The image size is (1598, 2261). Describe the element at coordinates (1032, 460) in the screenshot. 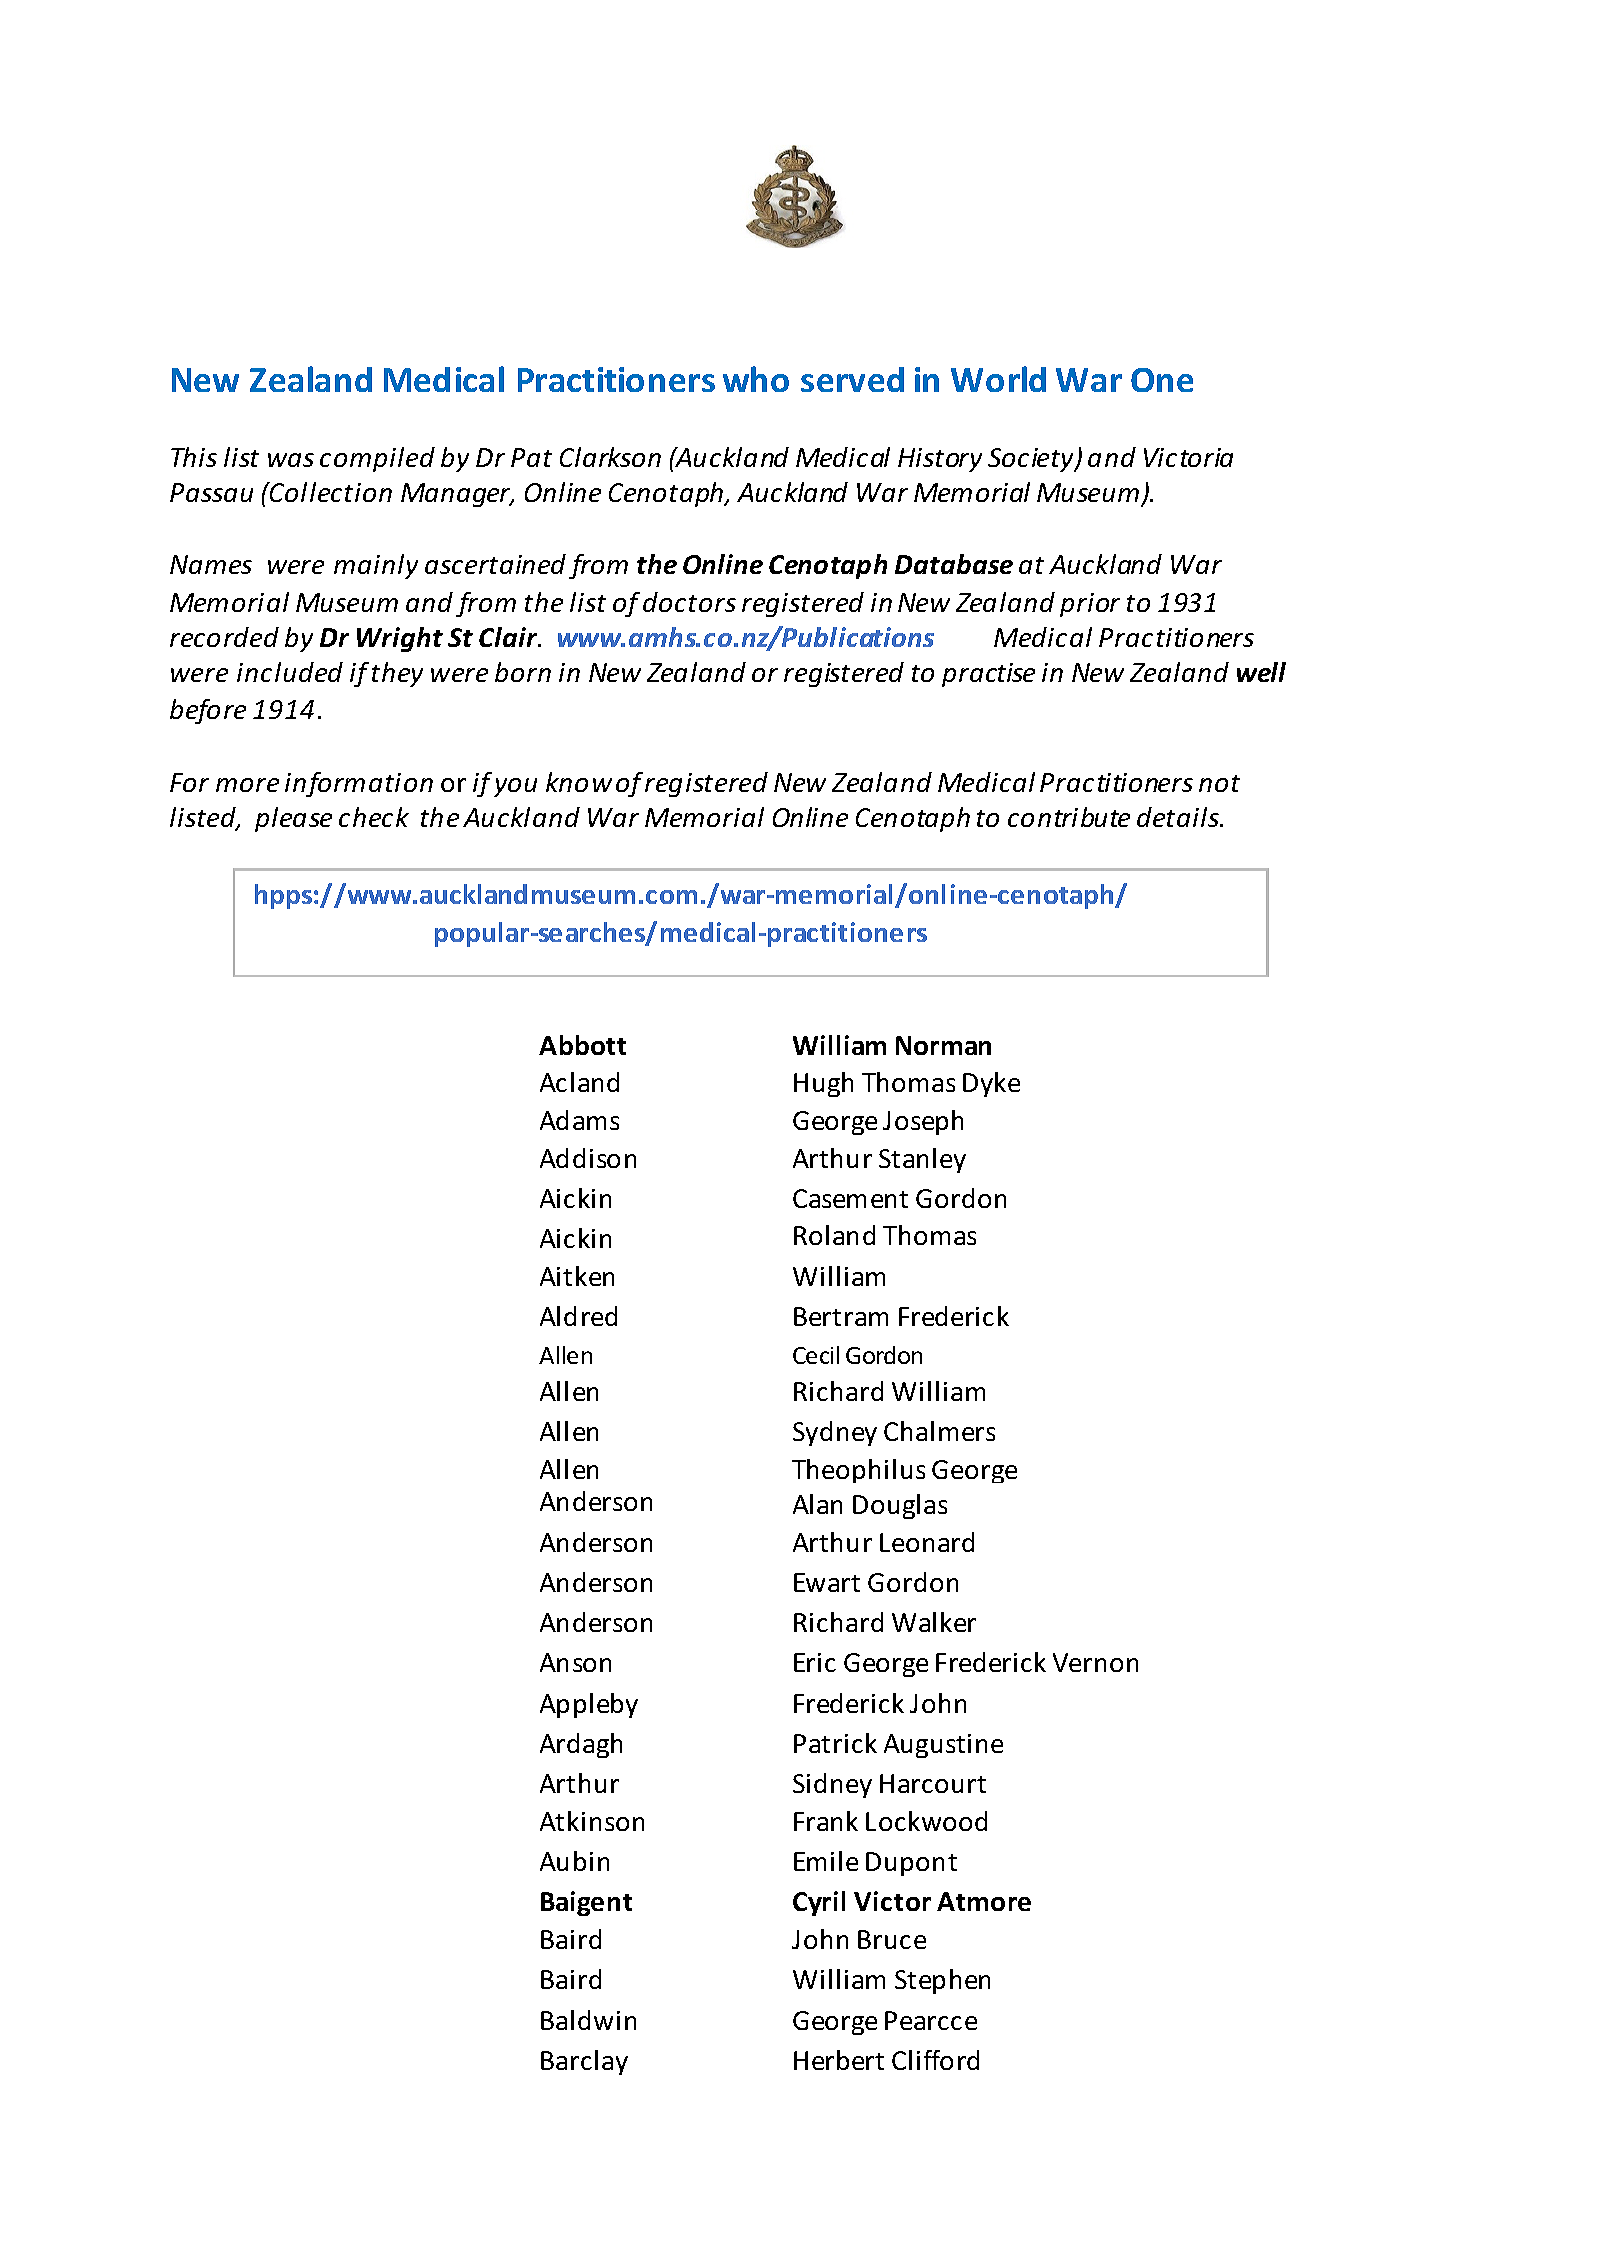

I see `Society` at that location.
